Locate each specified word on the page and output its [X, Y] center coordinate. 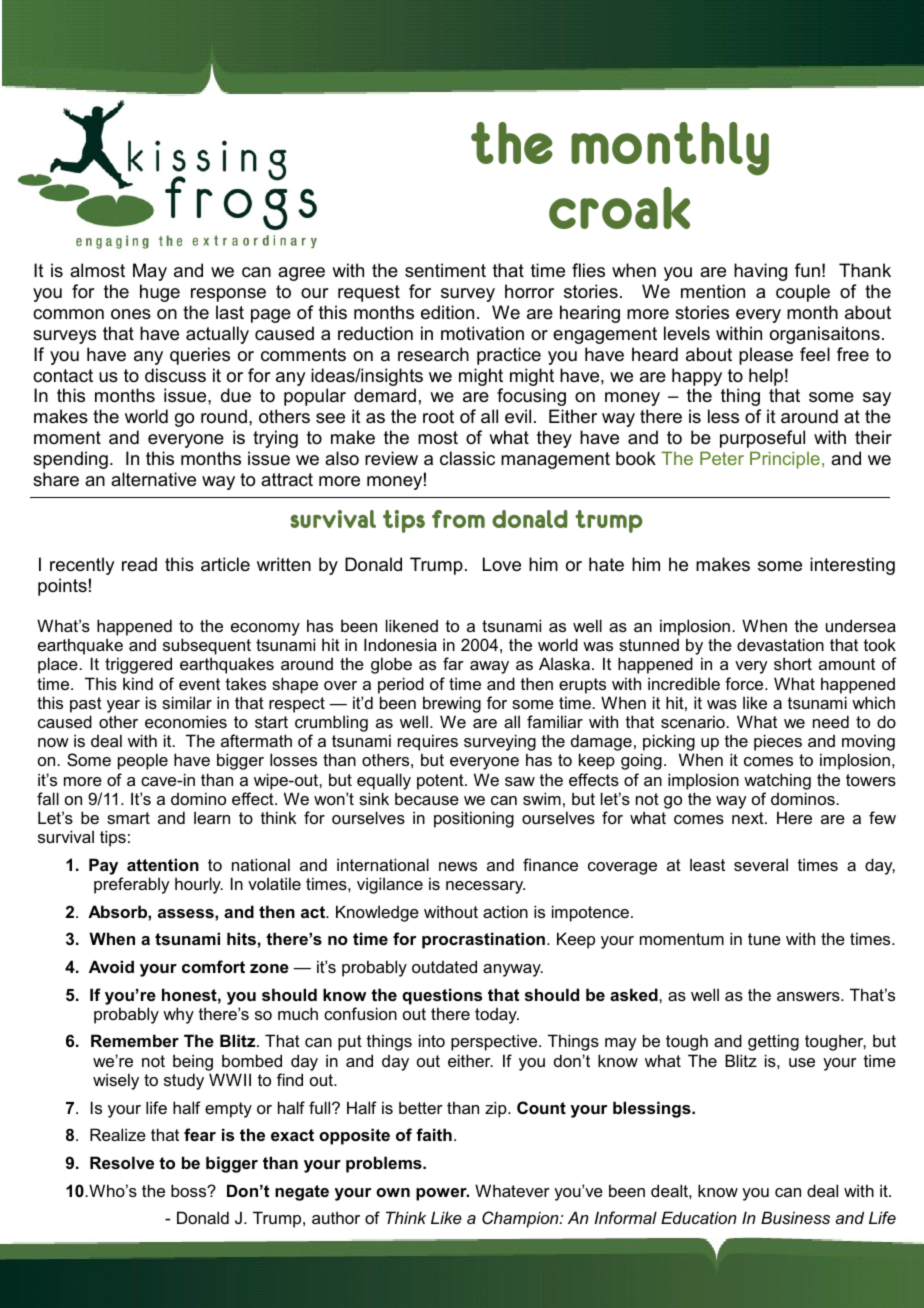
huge [160, 293]
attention [163, 864]
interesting [852, 566]
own [393, 1192]
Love [502, 564]
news [458, 866]
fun [807, 270]
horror [529, 291]
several [761, 864]
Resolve [122, 1162]
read [139, 564]
